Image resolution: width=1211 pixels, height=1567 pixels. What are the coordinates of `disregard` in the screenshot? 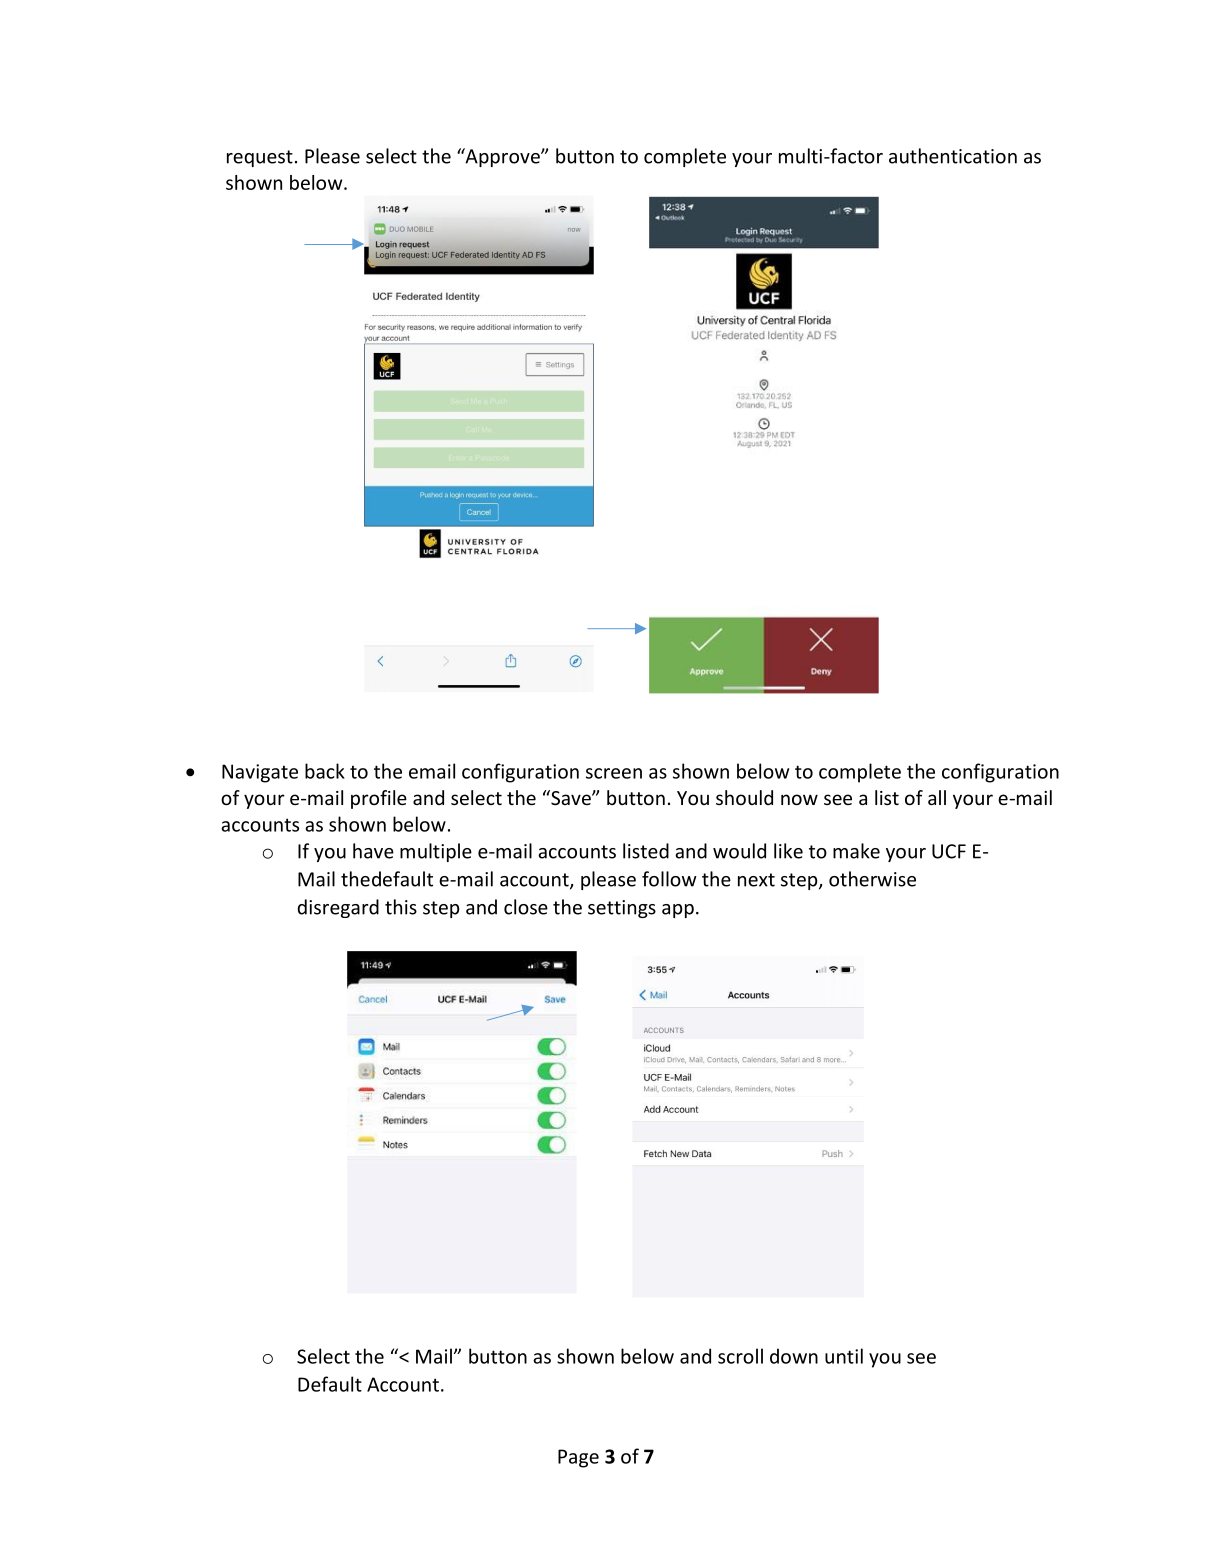 It's located at (338, 908).
